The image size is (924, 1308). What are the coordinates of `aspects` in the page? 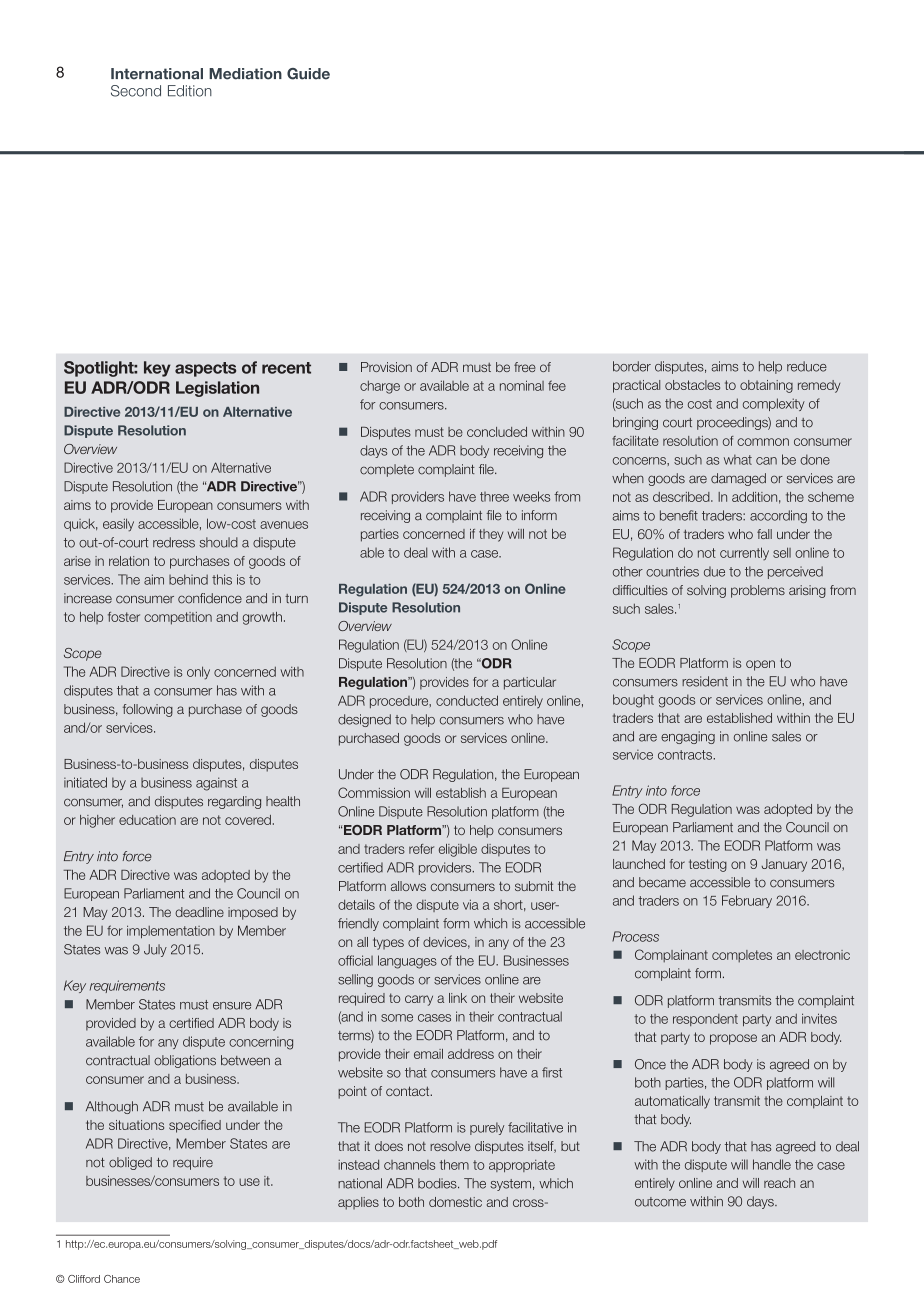 It's located at (205, 369).
